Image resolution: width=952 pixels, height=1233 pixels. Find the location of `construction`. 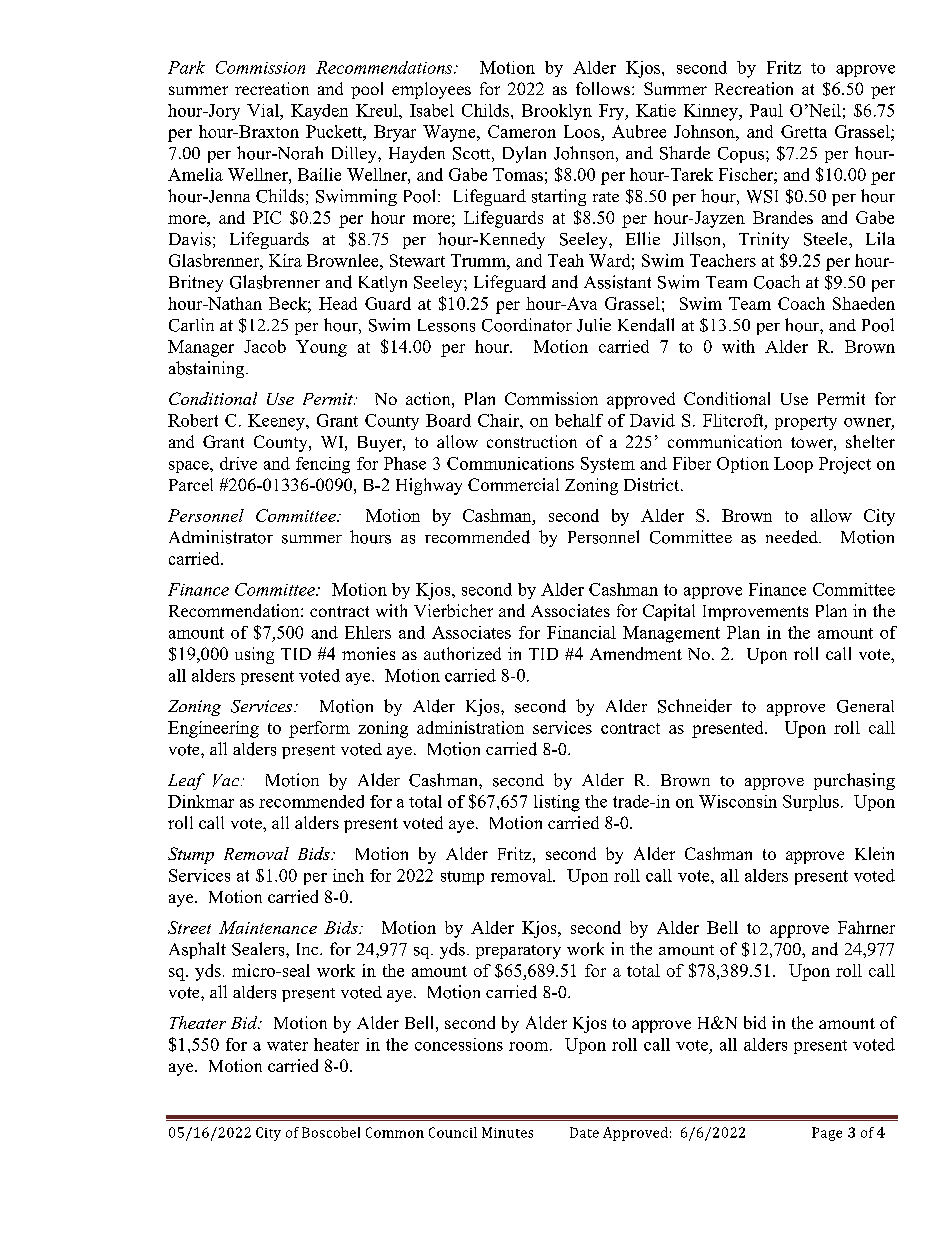

construction is located at coordinates (532, 441).
